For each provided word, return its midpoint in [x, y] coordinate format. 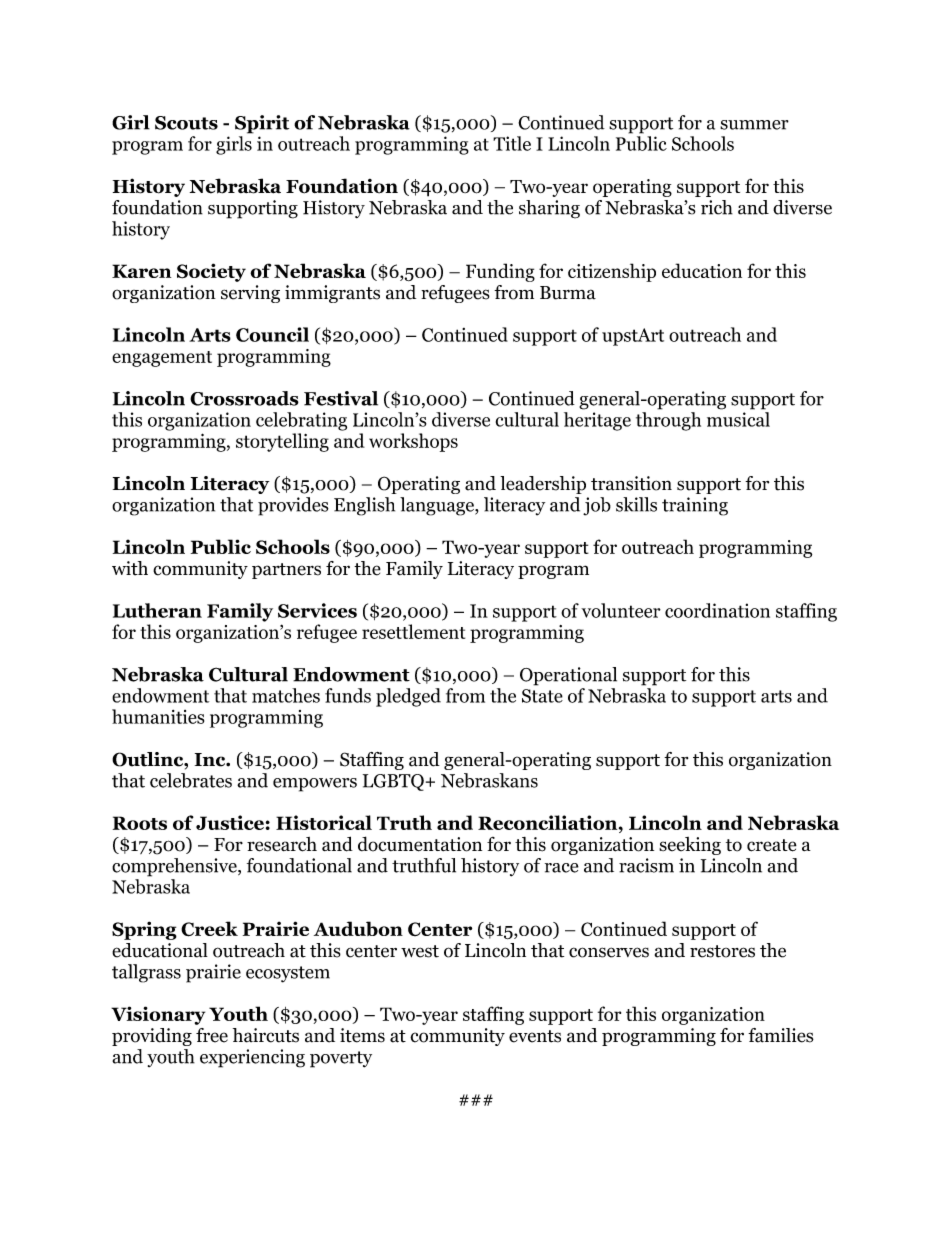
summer [754, 125]
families [781, 1035]
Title [512, 143]
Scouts [186, 123]
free [212, 1035]
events [535, 1036]
